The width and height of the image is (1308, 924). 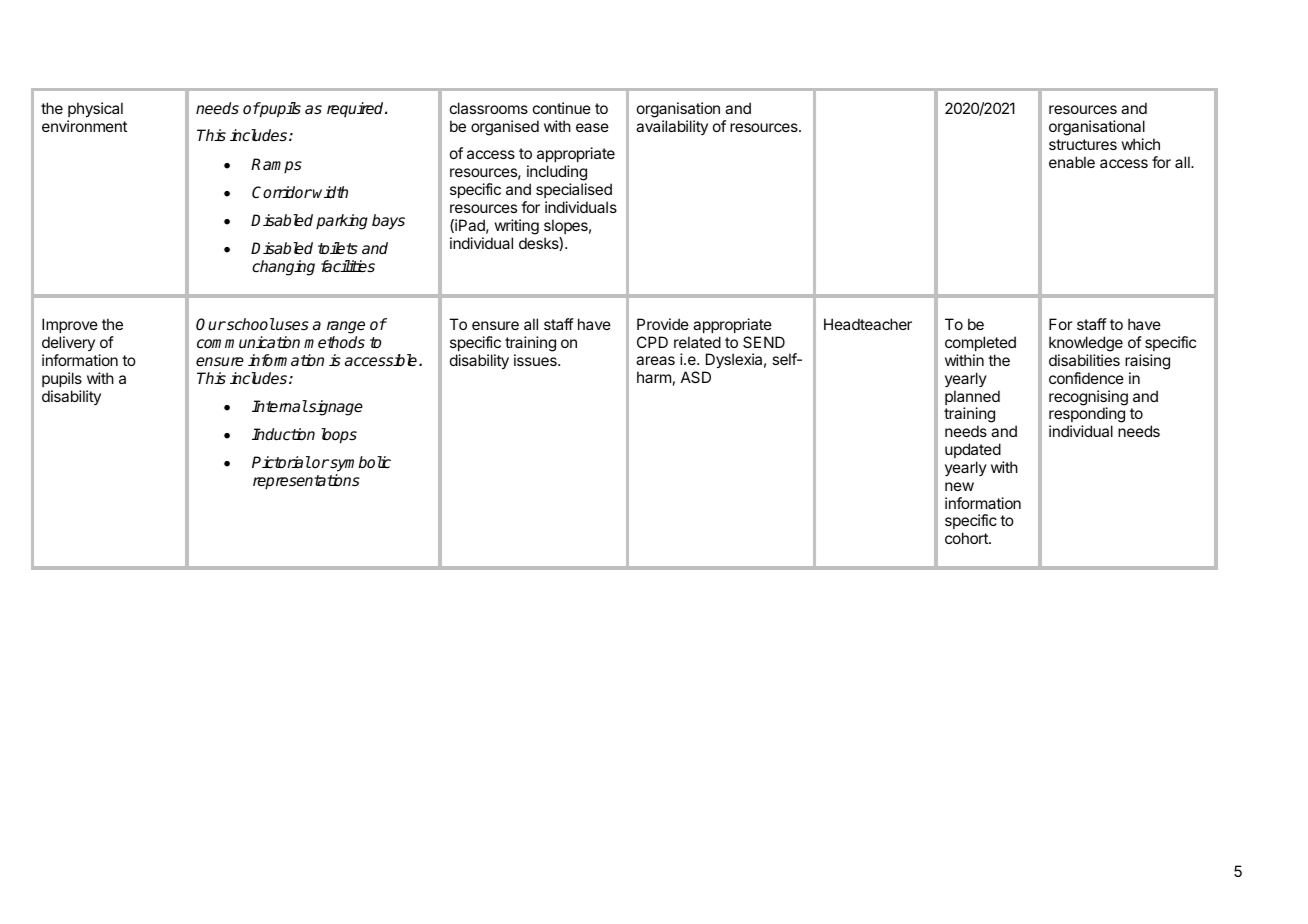 I want to click on completed, so click(x=980, y=343).
